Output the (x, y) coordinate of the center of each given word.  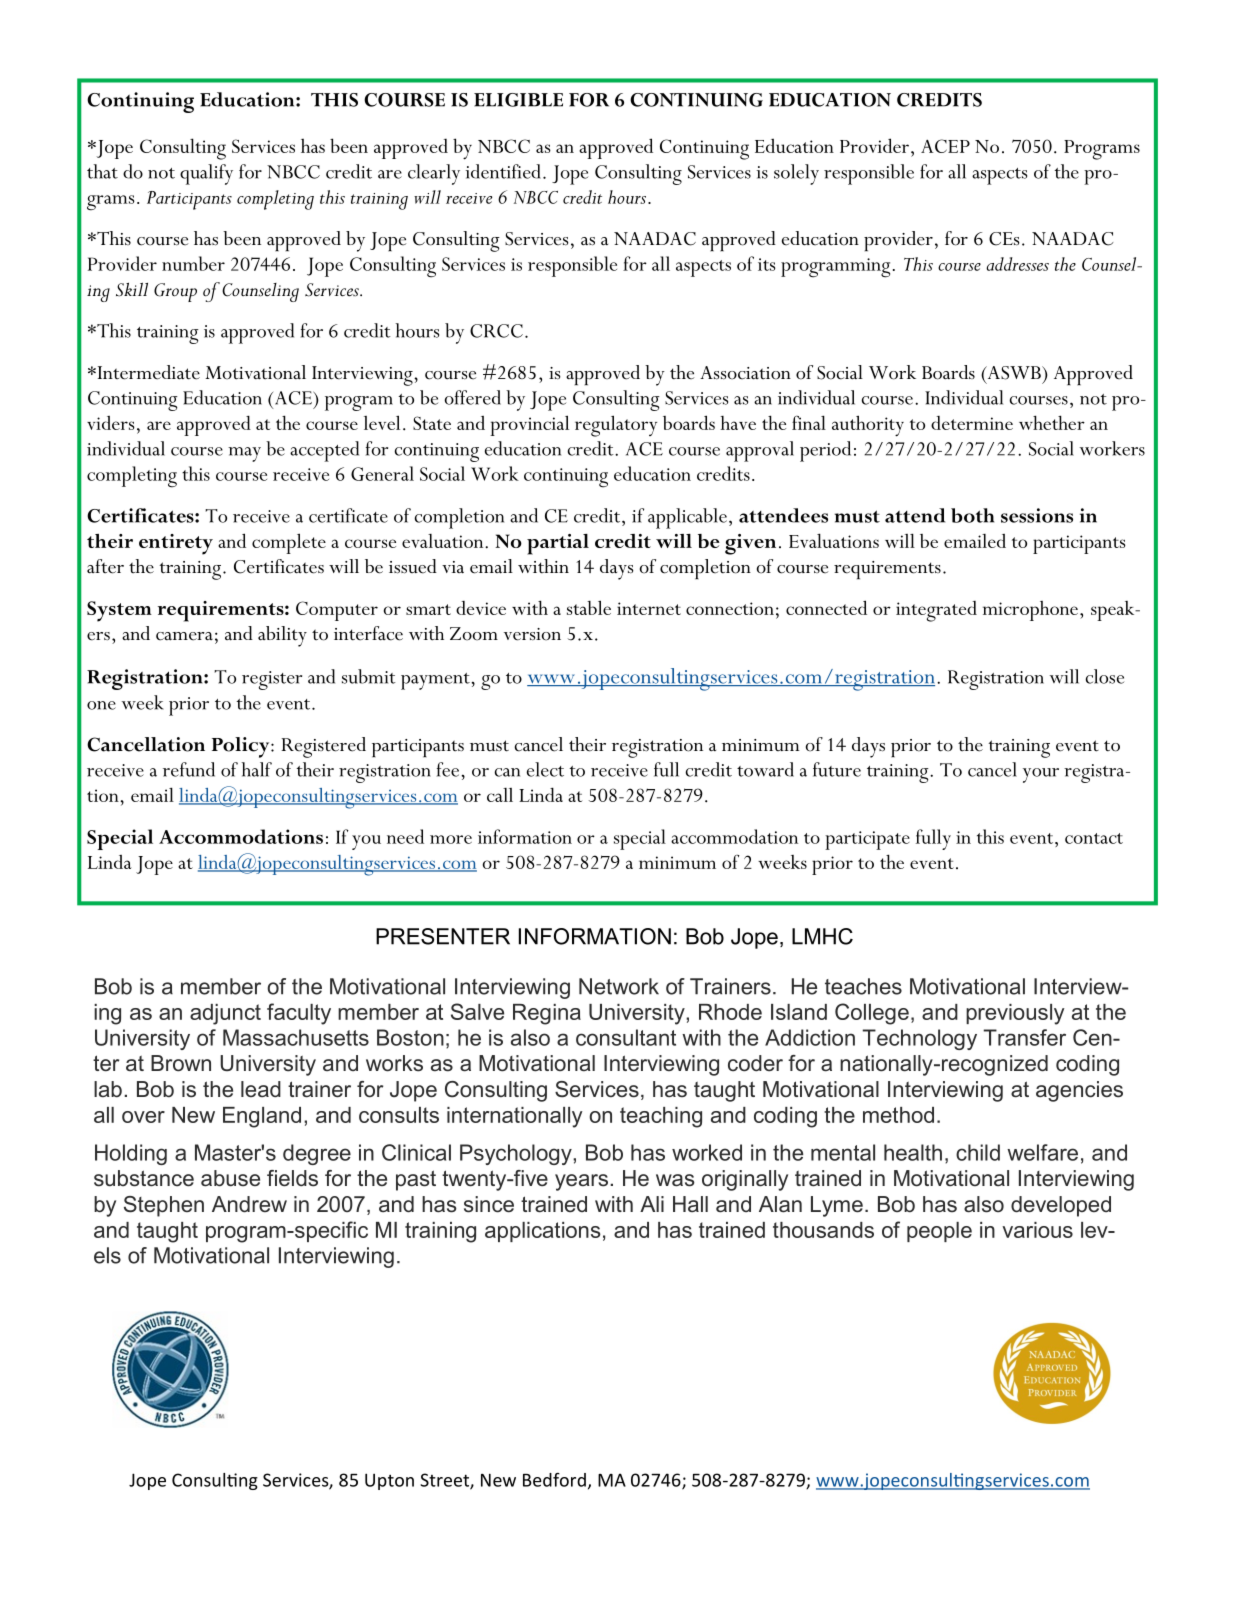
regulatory (616, 426)
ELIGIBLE (518, 100)
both (972, 515)
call (500, 795)
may (244, 454)
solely (796, 174)
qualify (206, 174)
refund (189, 769)
